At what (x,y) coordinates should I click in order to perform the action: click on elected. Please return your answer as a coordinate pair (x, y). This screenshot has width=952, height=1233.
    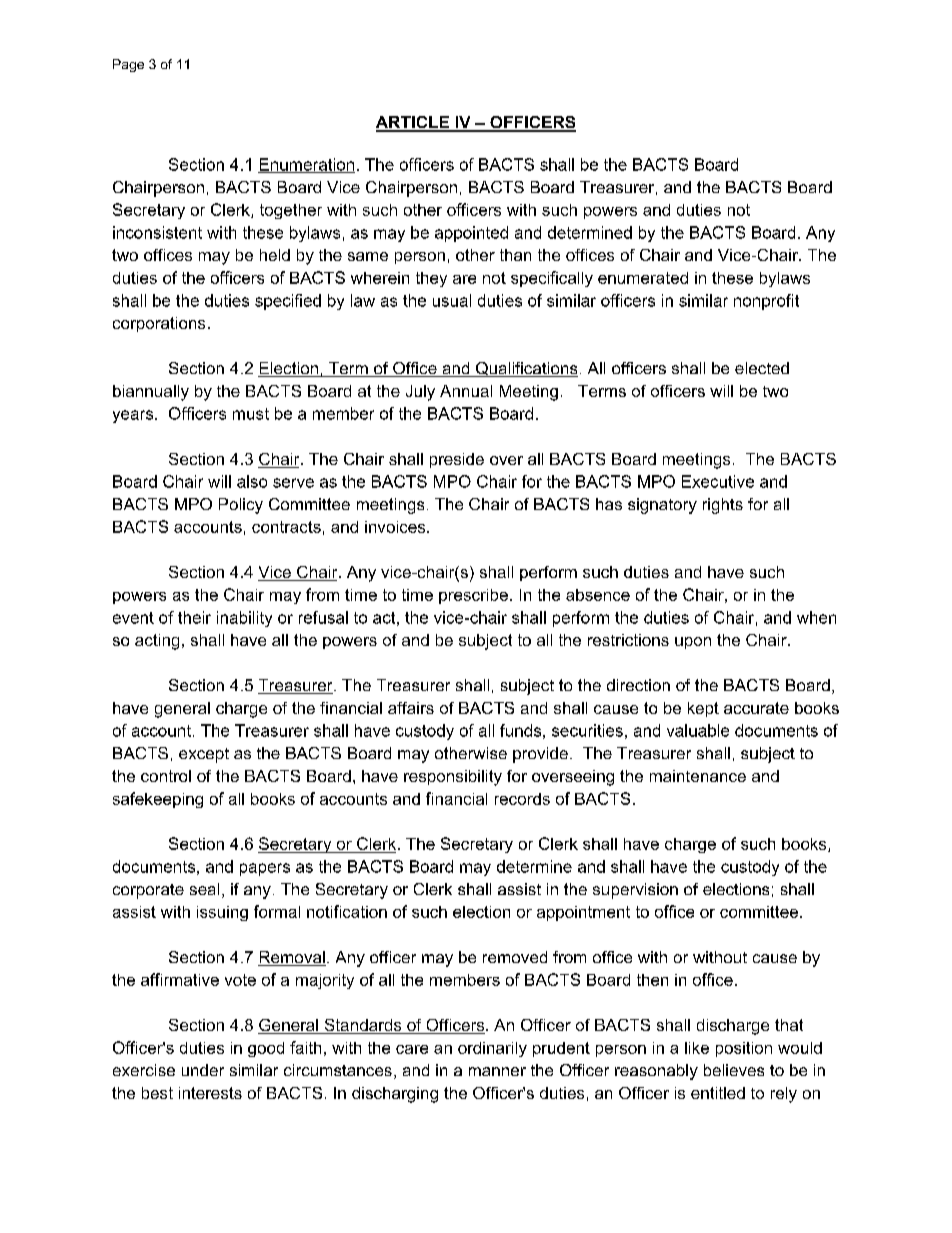
    Looking at the image, I should click on (762, 368).
